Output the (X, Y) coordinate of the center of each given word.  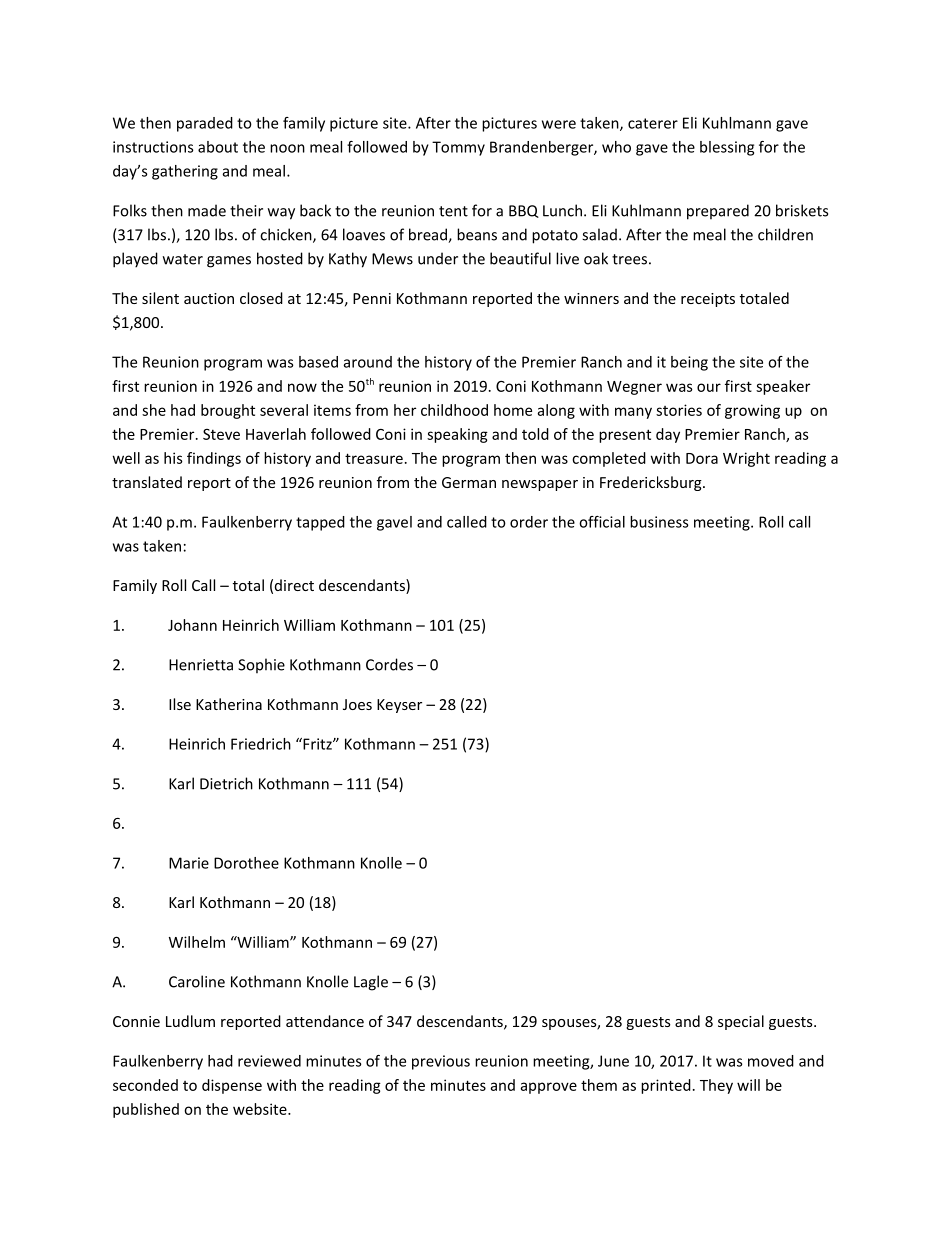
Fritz (317, 744)
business (659, 522)
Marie (189, 863)
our (709, 387)
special (741, 1022)
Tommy (458, 148)
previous (441, 1062)
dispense (232, 1086)
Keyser (399, 706)
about (218, 147)
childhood (454, 410)
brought (228, 411)
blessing (727, 148)
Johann (192, 625)
